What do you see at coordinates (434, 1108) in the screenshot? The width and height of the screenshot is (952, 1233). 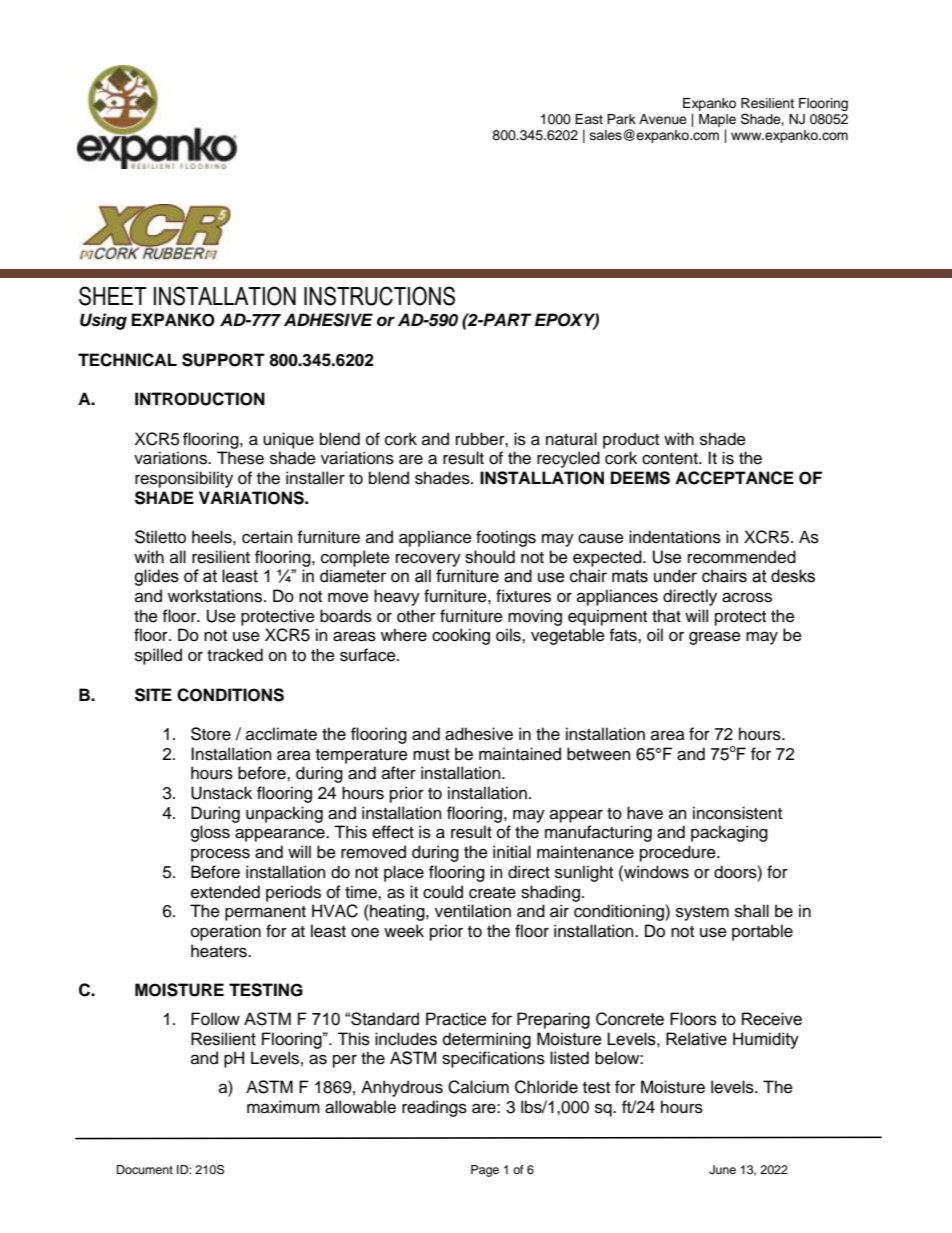 I see `readings` at bounding box center [434, 1108].
